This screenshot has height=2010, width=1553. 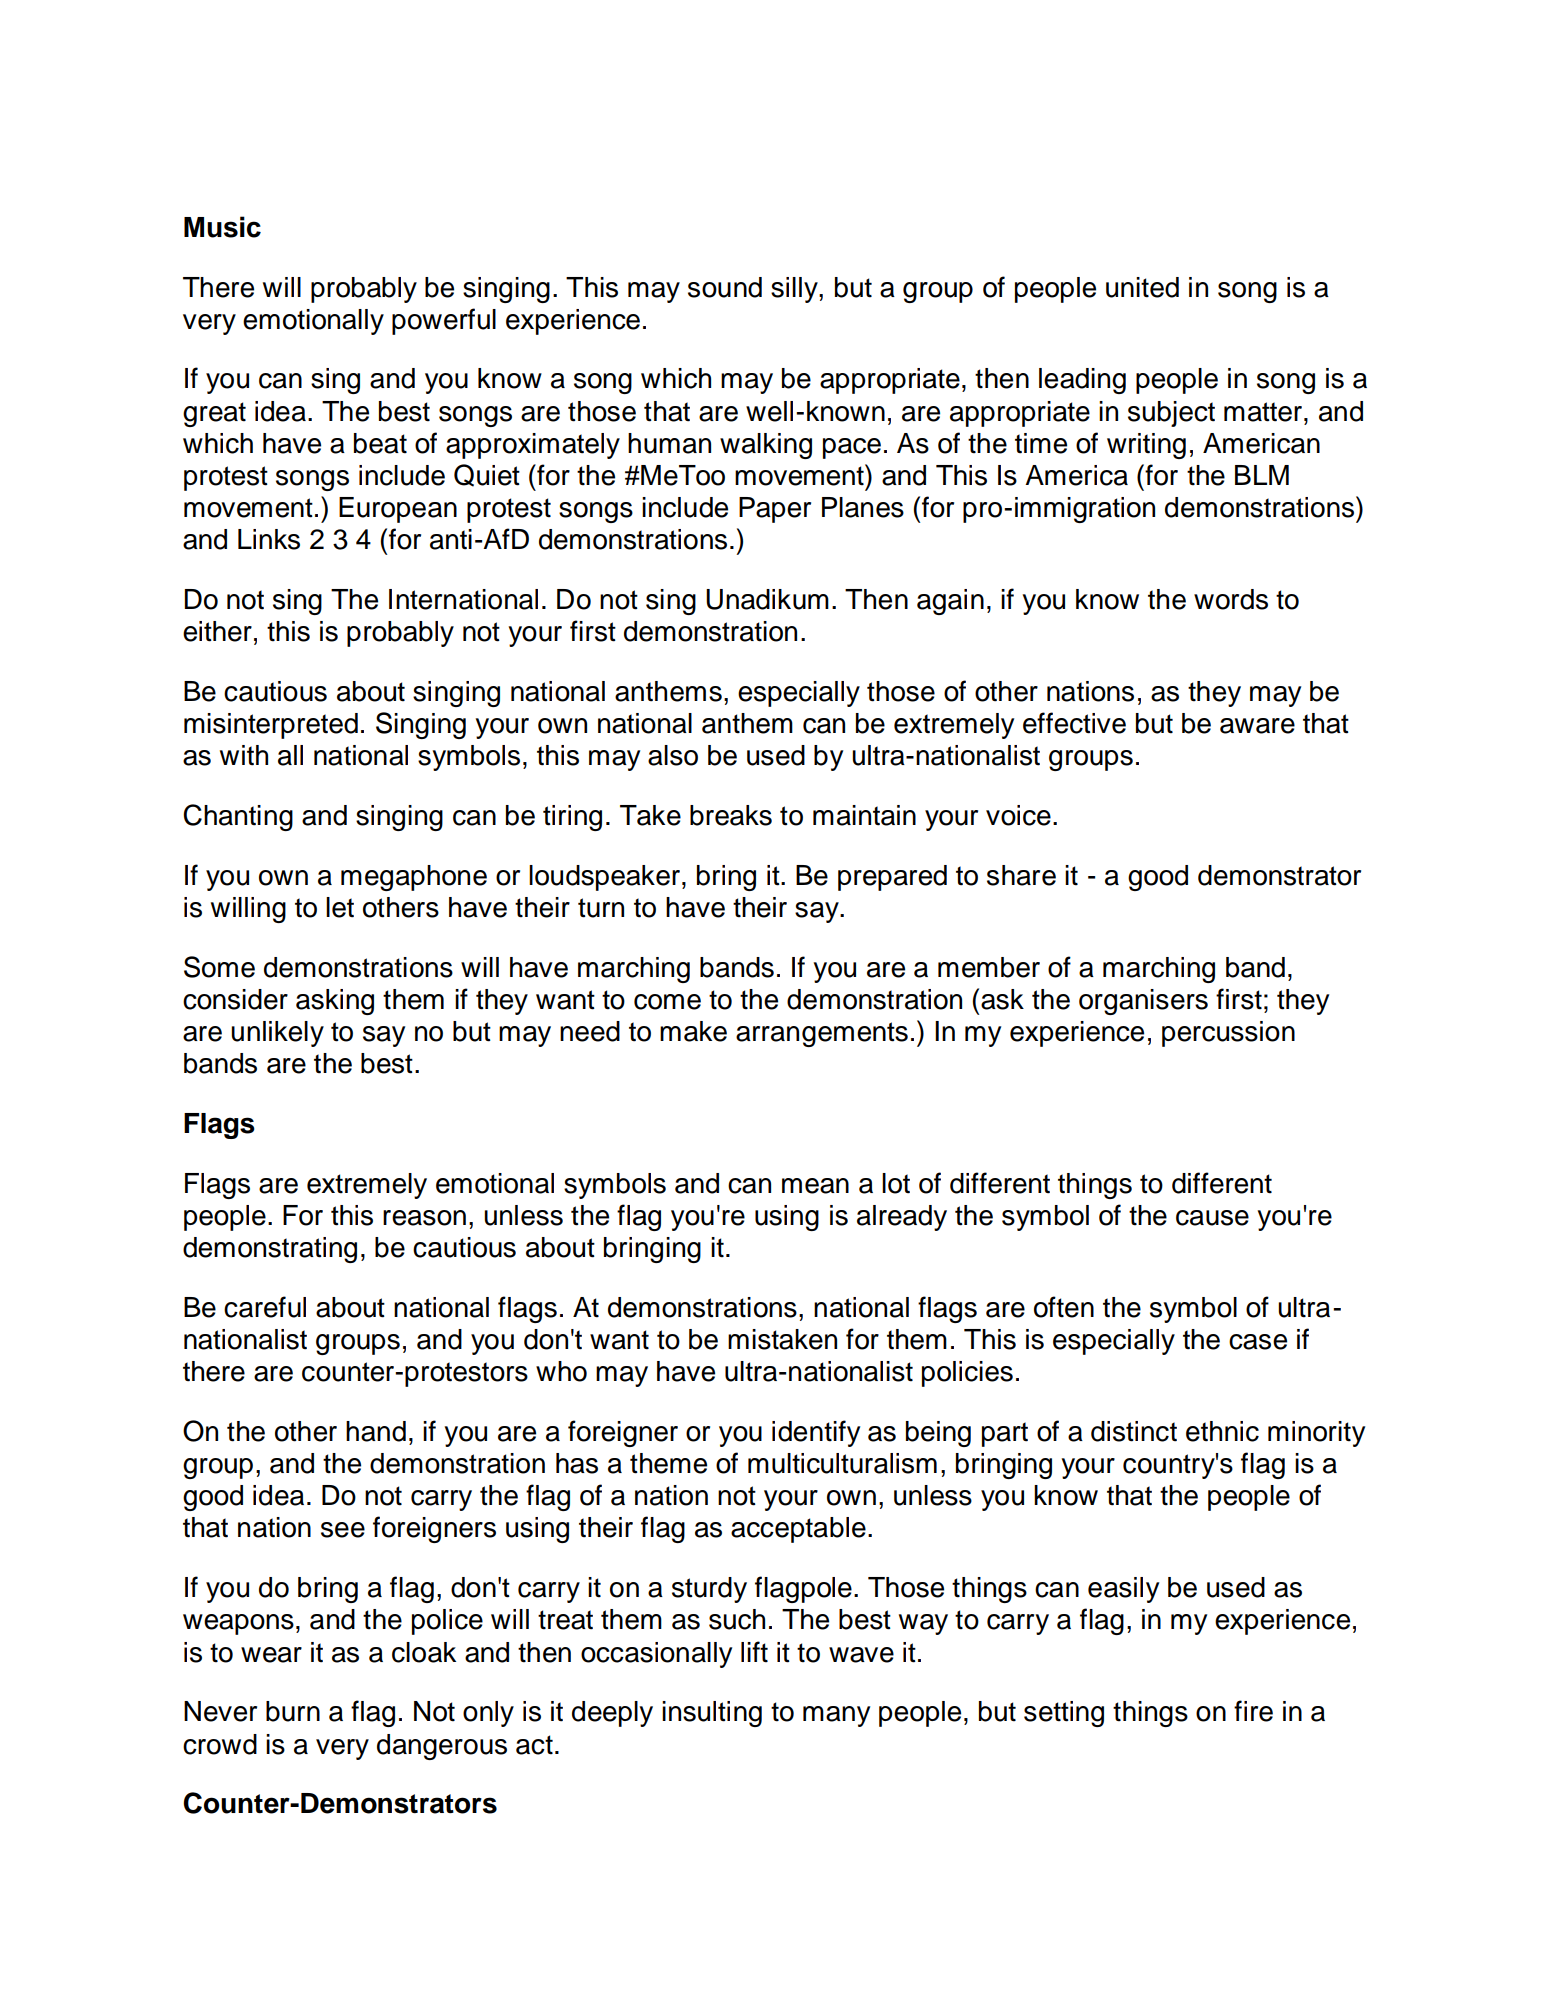 What do you see at coordinates (335, 1002) in the screenshot?
I see `asking` at bounding box center [335, 1002].
